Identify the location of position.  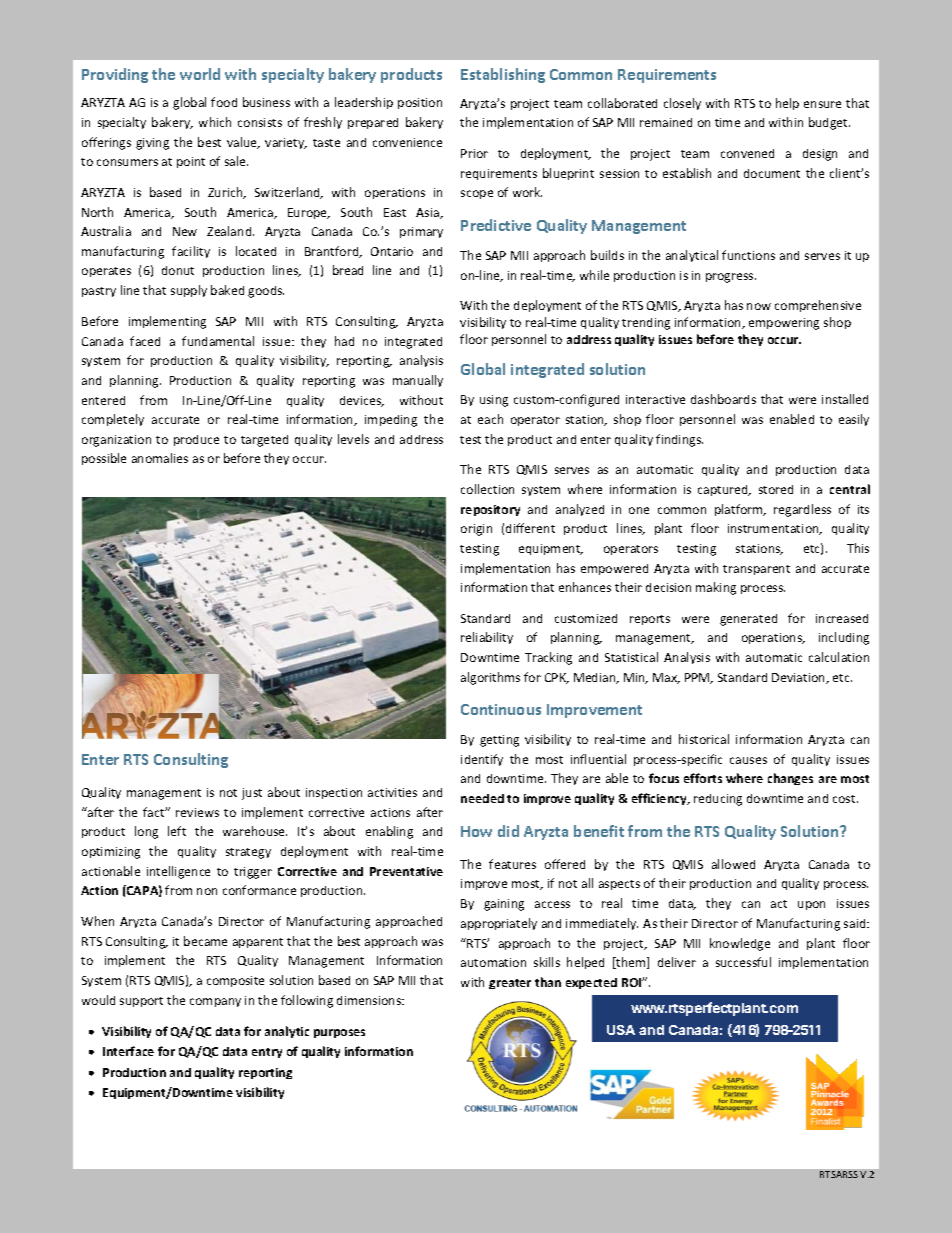
(420, 103).
